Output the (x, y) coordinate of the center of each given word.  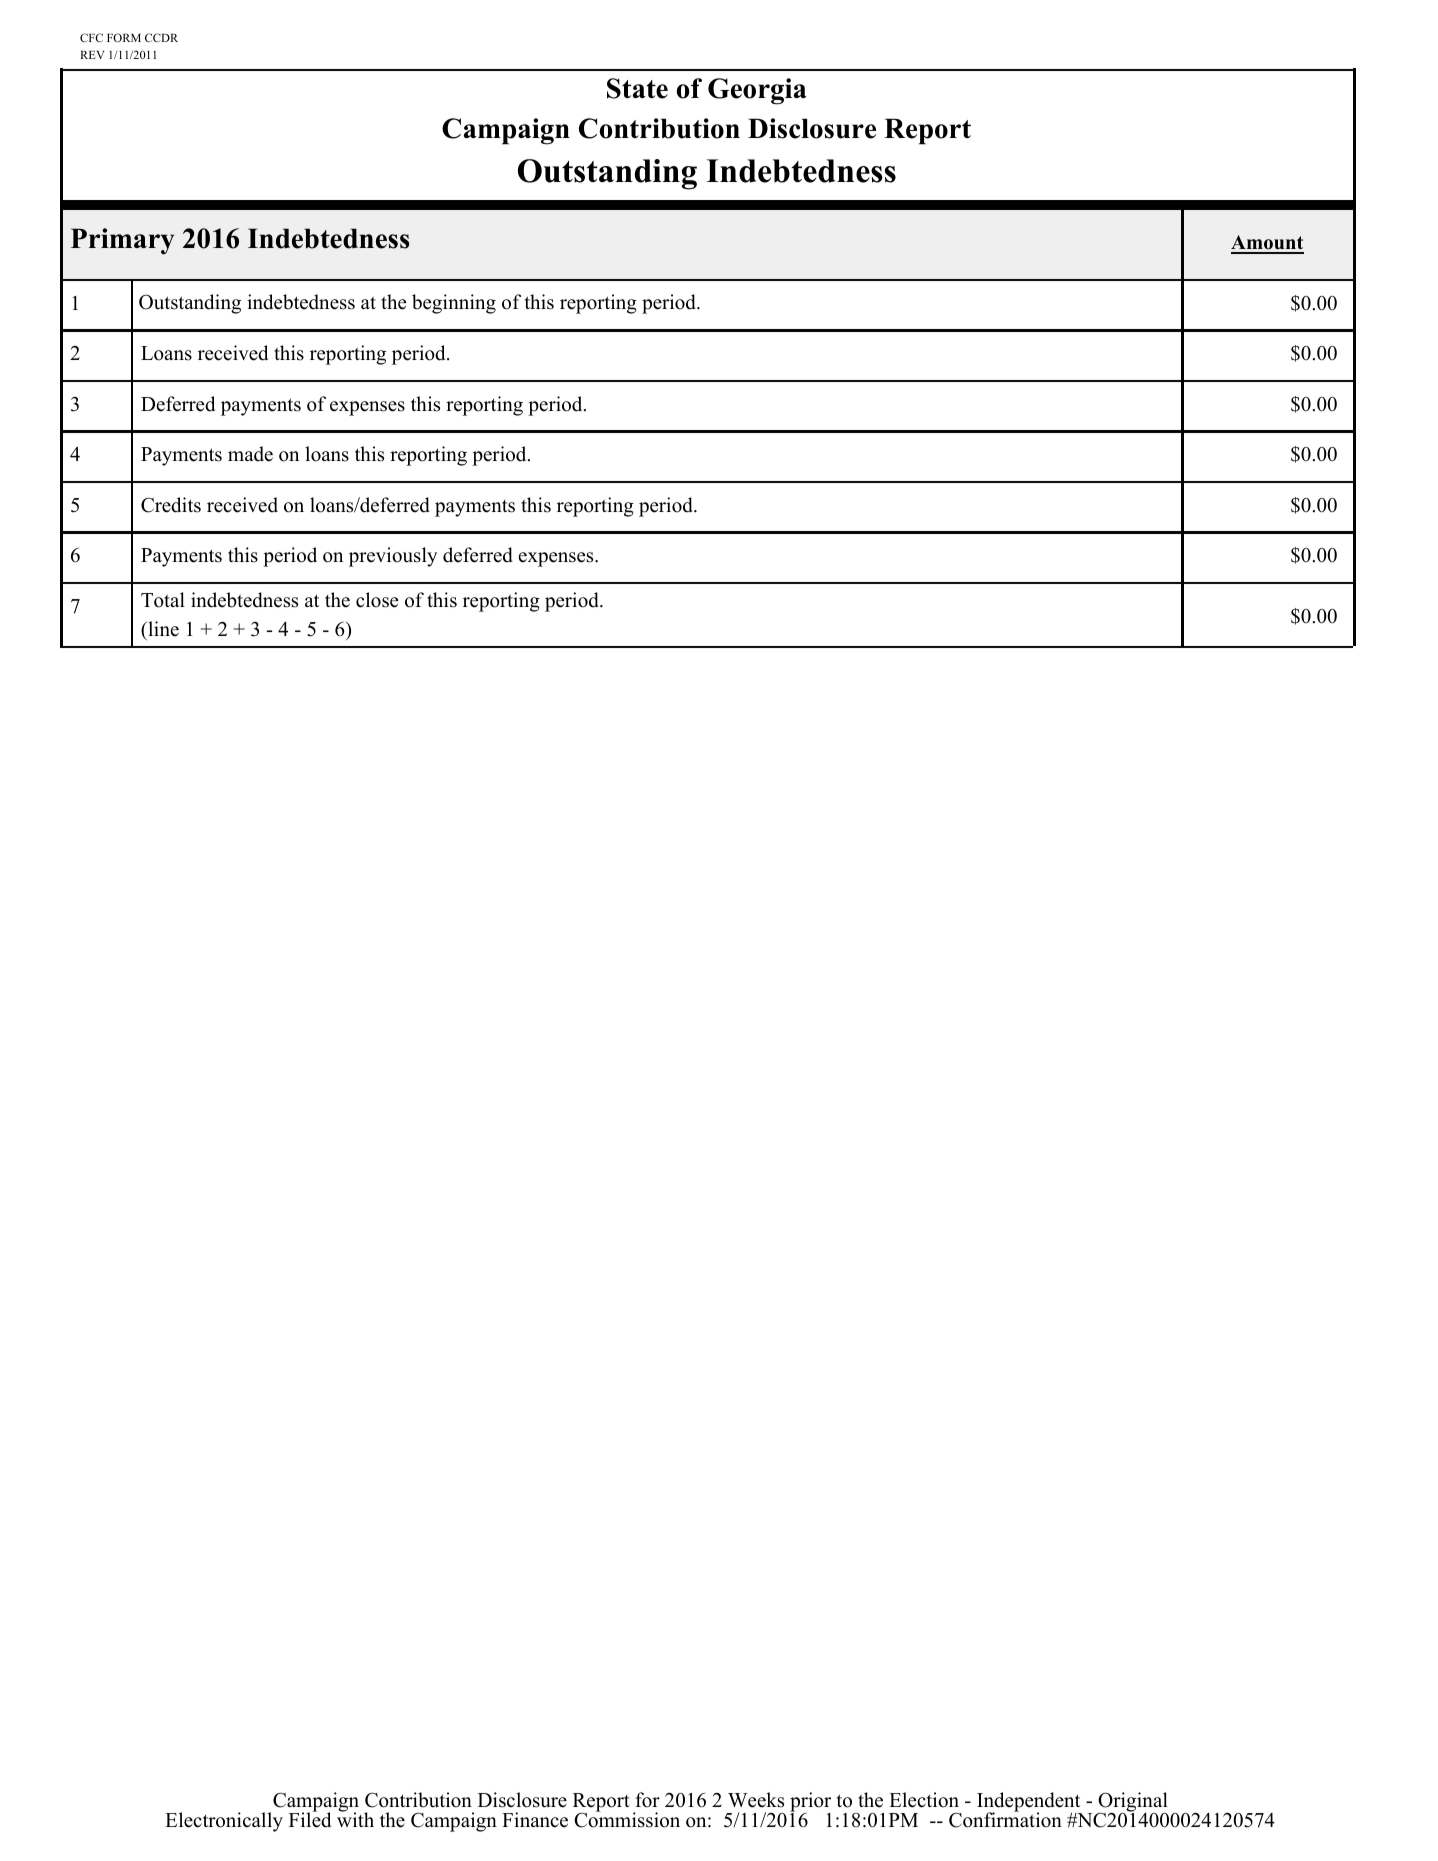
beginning (454, 304)
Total (163, 600)
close (377, 600)
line (162, 629)
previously (393, 557)
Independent (1029, 1803)
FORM (124, 37)
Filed (310, 1819)
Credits (171, 505)
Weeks (756, 1800)
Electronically (224, 1822)
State (637, 88)
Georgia (757, 91)
